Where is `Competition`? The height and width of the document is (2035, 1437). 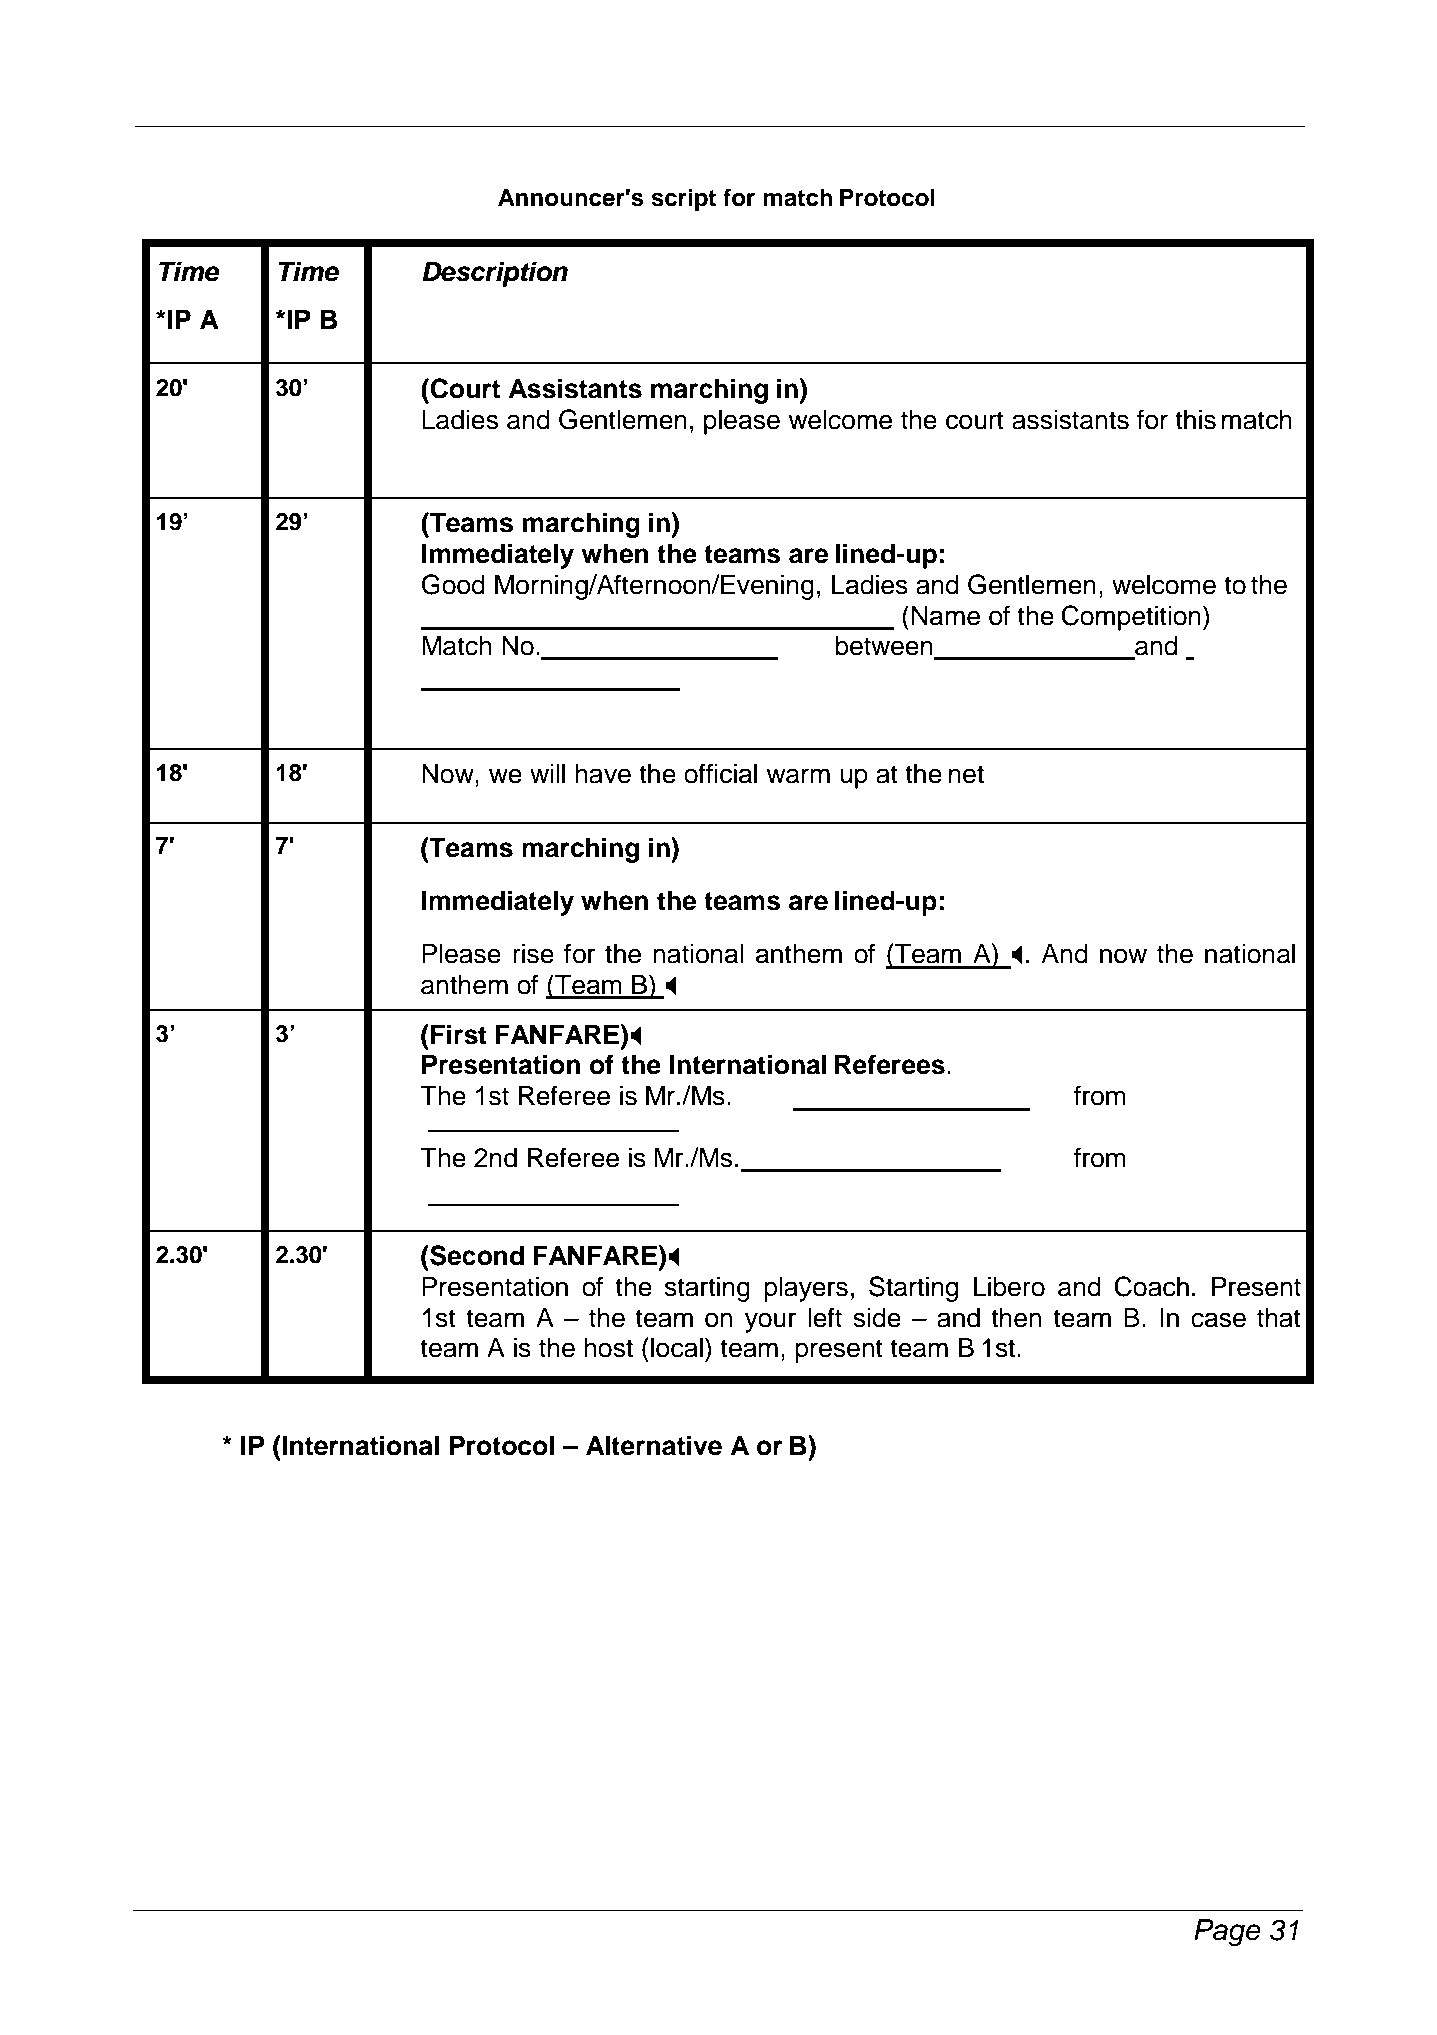 Competition is located at coordinates (1131, 618).
